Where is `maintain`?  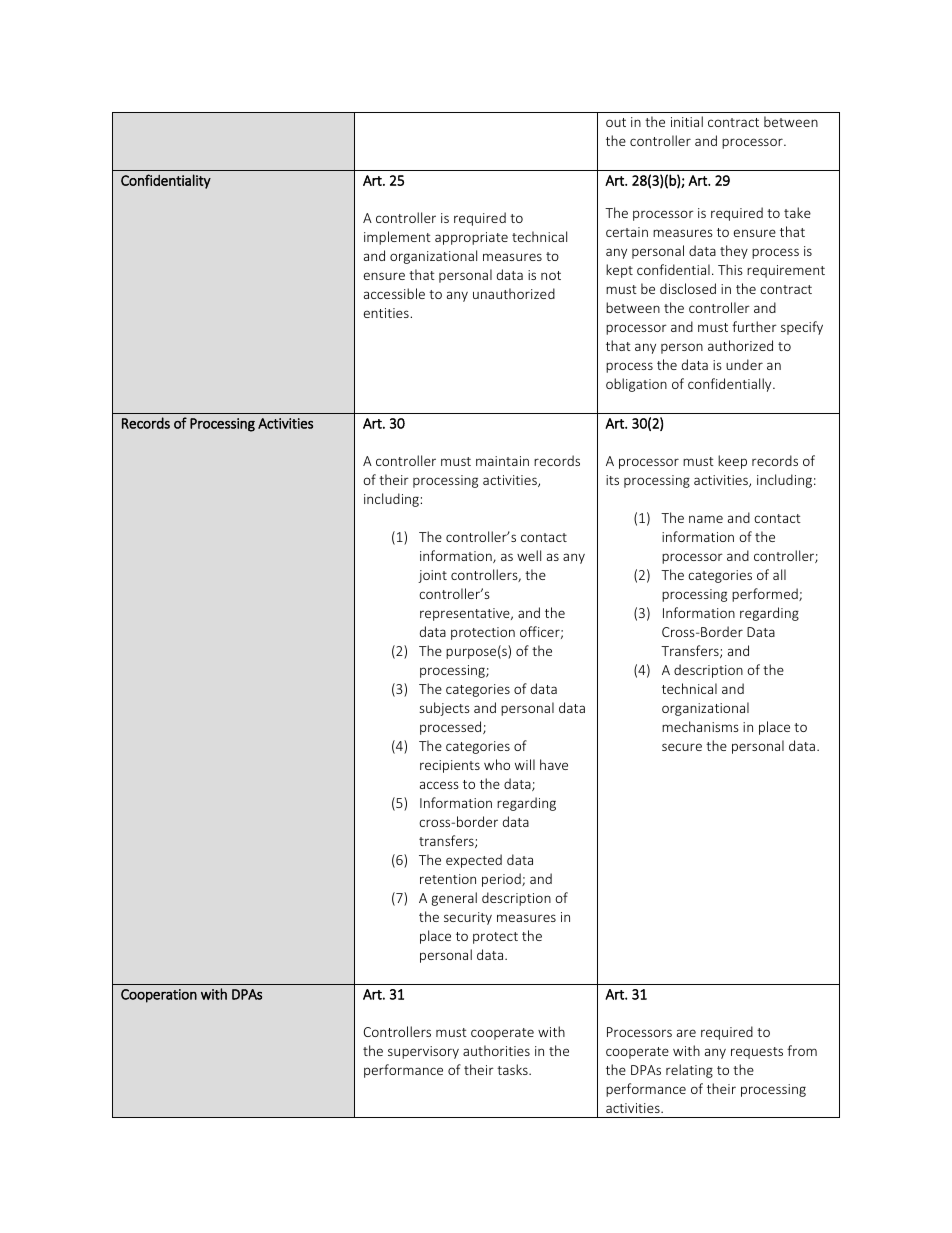 maintain is located at coordinates (502, 461).
